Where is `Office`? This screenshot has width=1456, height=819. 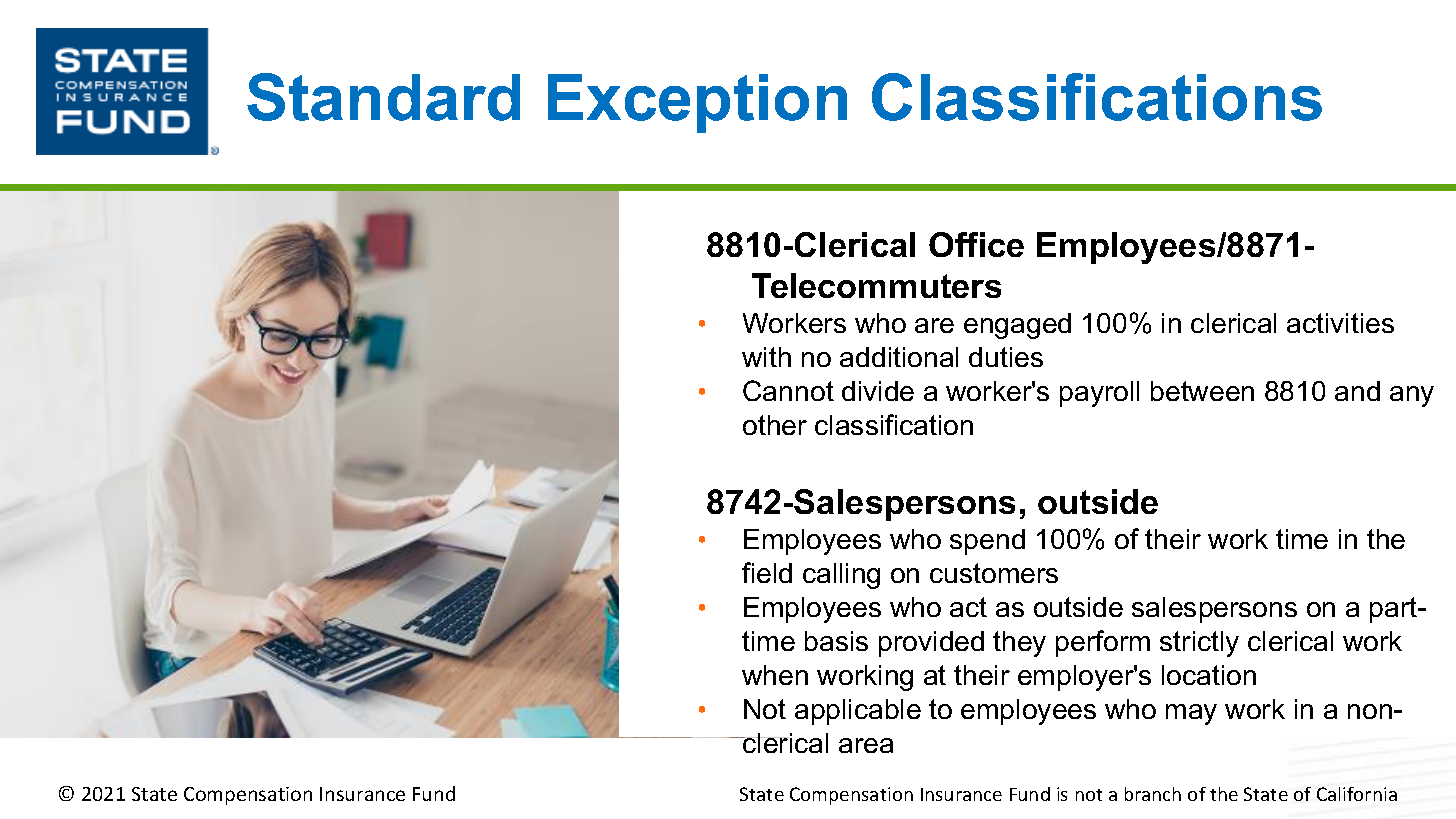
Office is located at coordinates (976, 244).
